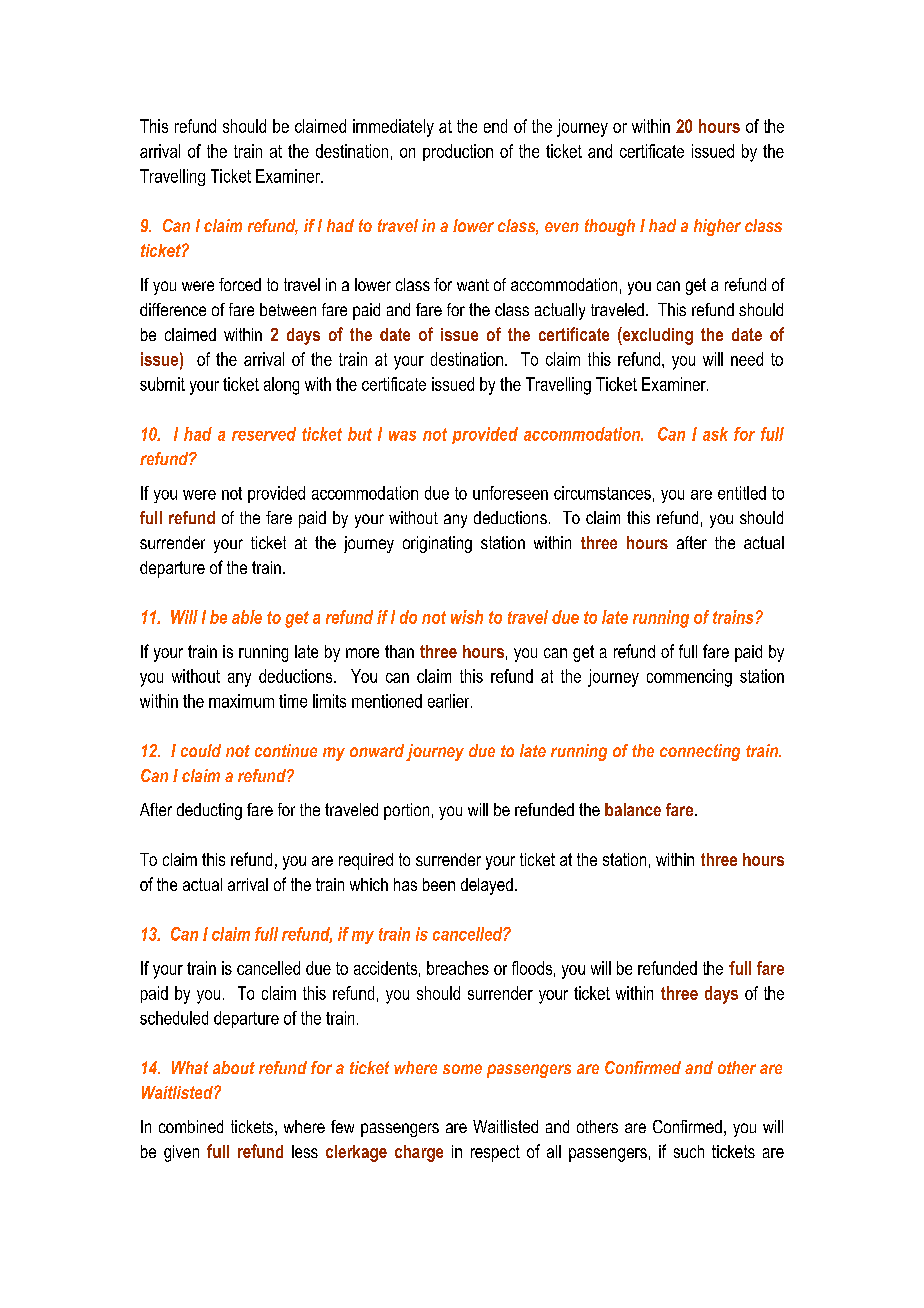 The height and width of the document is (1308, 924). What do you see at coordinates (467, 617) in the document?
I see `wish` at bounding box center [467, 617].
